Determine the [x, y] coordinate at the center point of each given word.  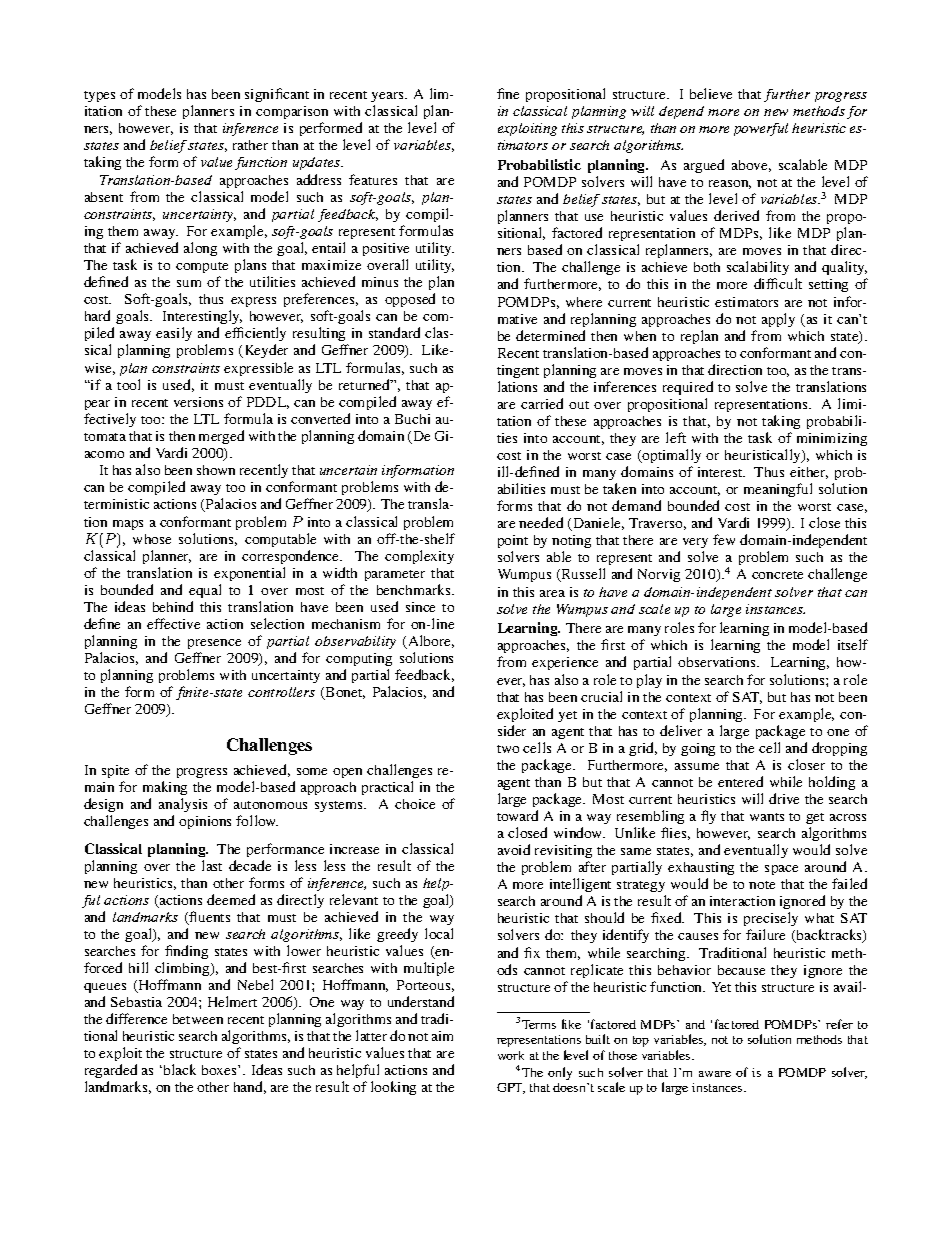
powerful [761, 129]
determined [550, 335]
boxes [220, 1070]
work [511, 1055]
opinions [205, 822]
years [388, 97]
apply [778, 320]
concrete [777, 575]
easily [174, 334]
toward [517, 815]
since [420, 607]
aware [715, 1074]
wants [767, 817]
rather [250, 145]
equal [205, 591]
